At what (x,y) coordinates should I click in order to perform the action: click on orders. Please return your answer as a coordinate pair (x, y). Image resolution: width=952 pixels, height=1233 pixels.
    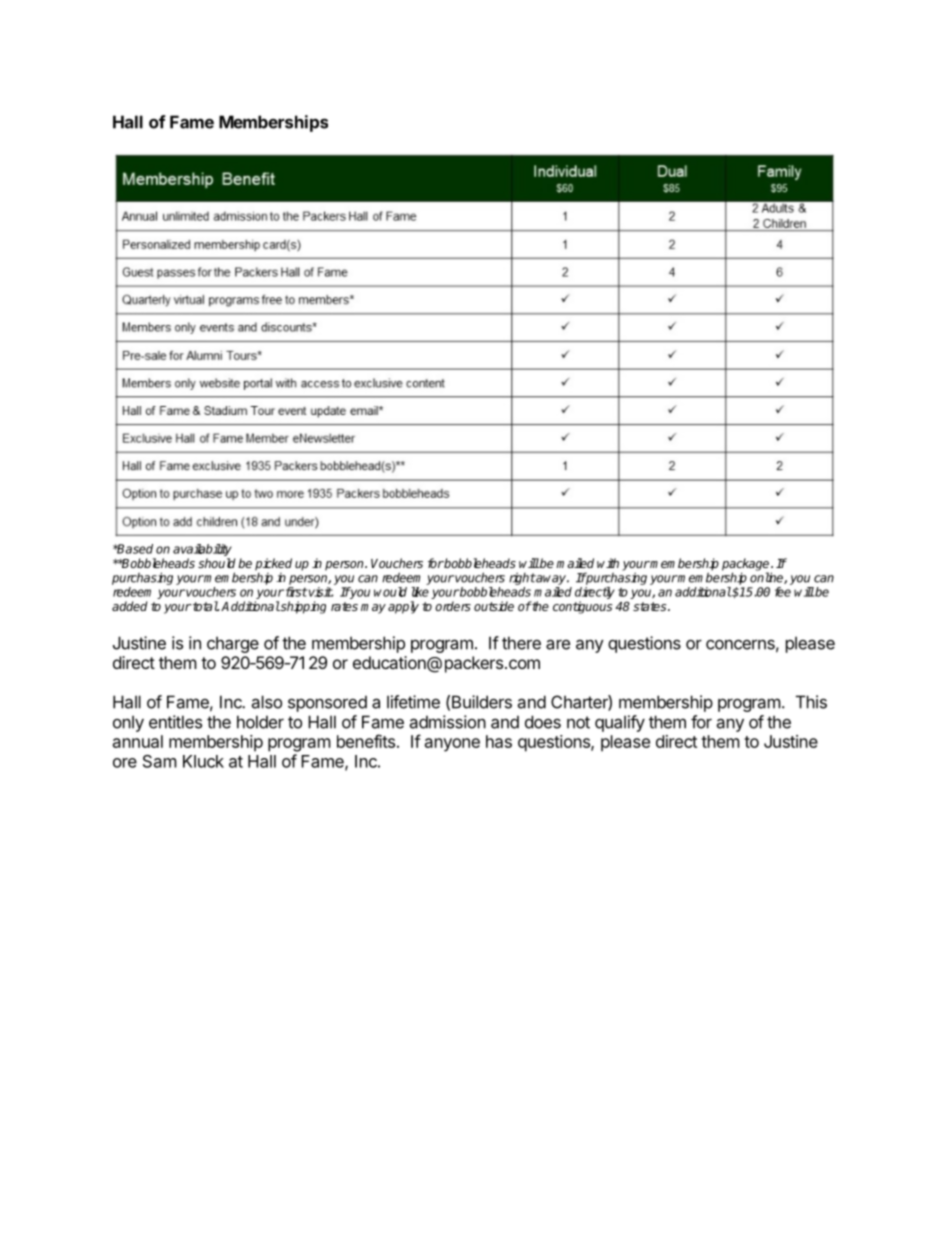
    Looking at the image, I should click on (453, 606).
